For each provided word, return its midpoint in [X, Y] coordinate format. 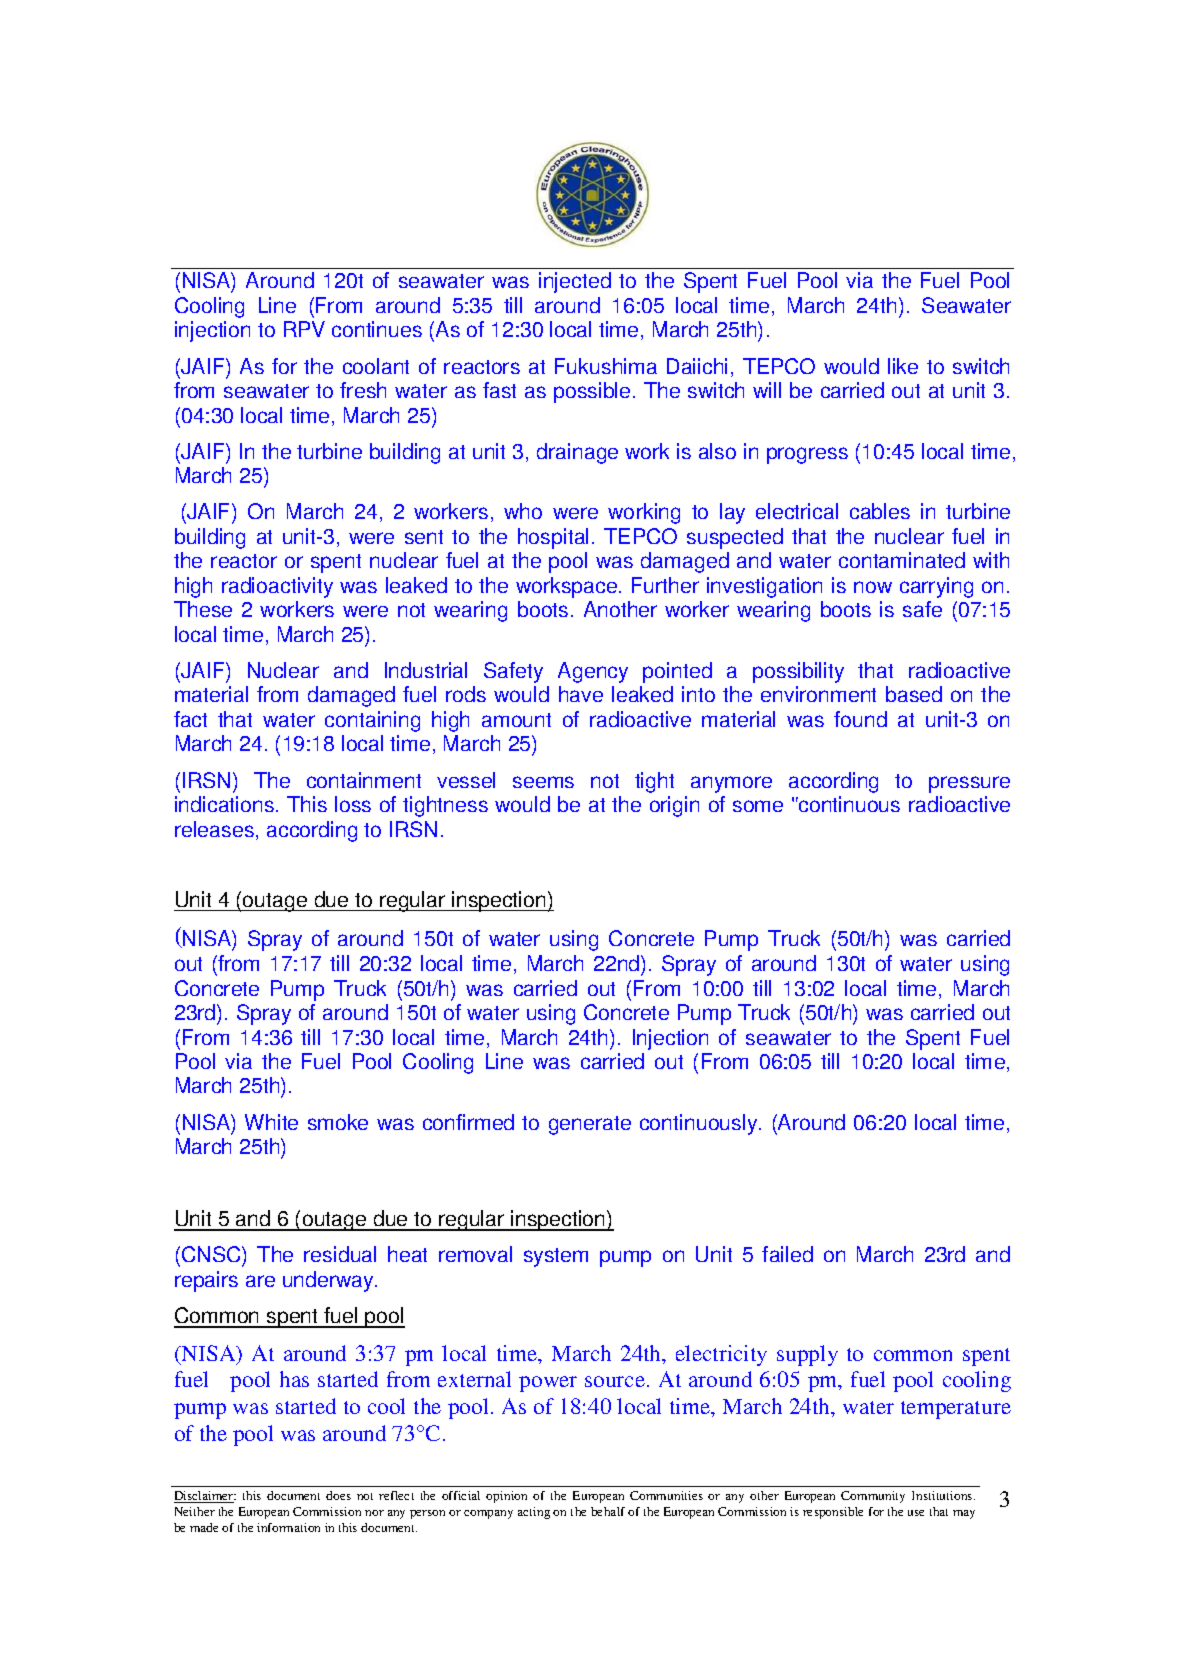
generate [590, 1125]
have [581, 694]
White [271, 1122]
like [903, 366]
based [914, 694]
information [288, 1527]
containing [372, 721]
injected [575, 282]
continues [377, 329]
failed [787, 1254]
